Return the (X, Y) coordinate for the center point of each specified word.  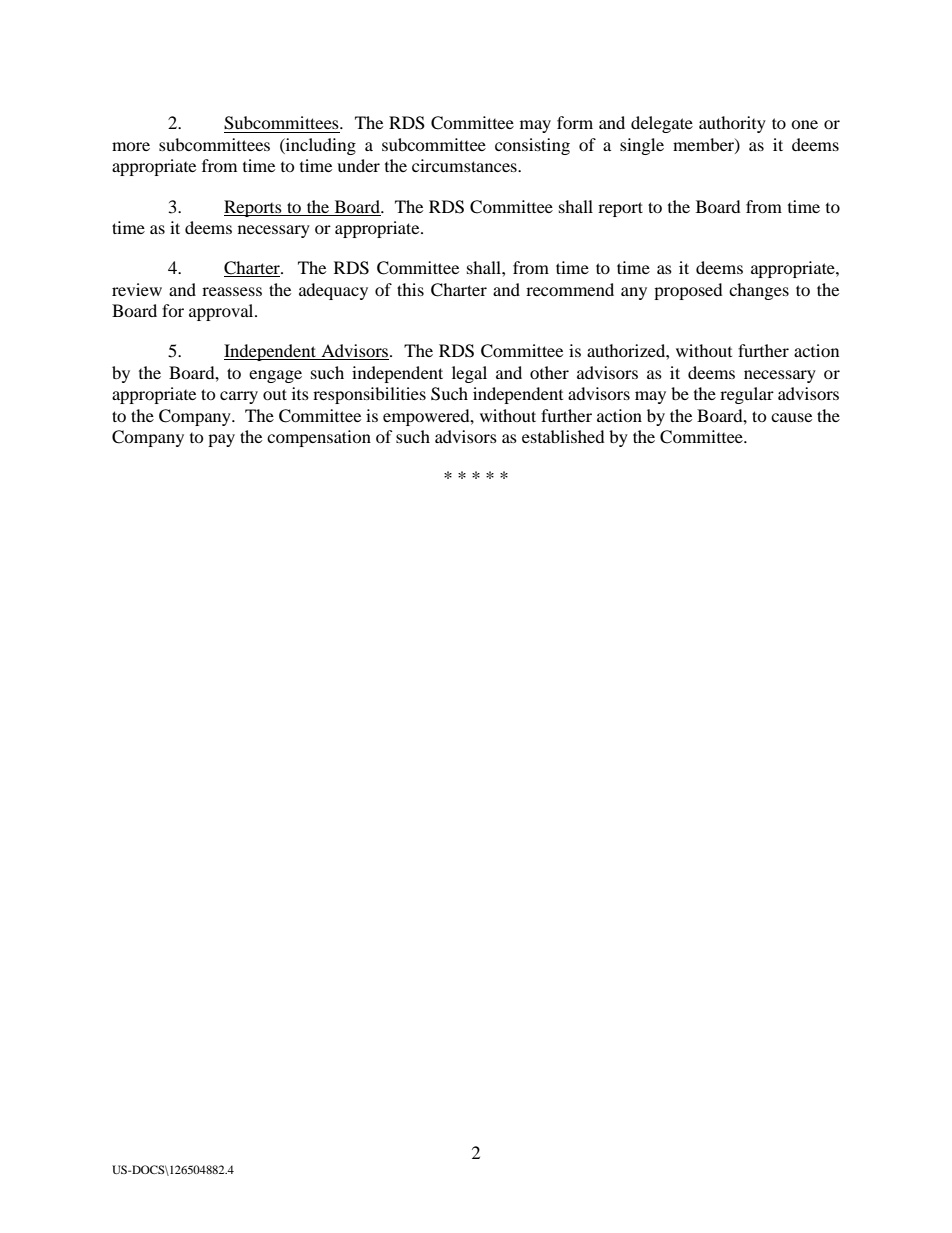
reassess (232, 291)
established (563, 436)
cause (791, 417)
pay (221, 440)
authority (732, 124)
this (410, 289)
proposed (688, 291)
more (131, 146)
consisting (532, 146)
